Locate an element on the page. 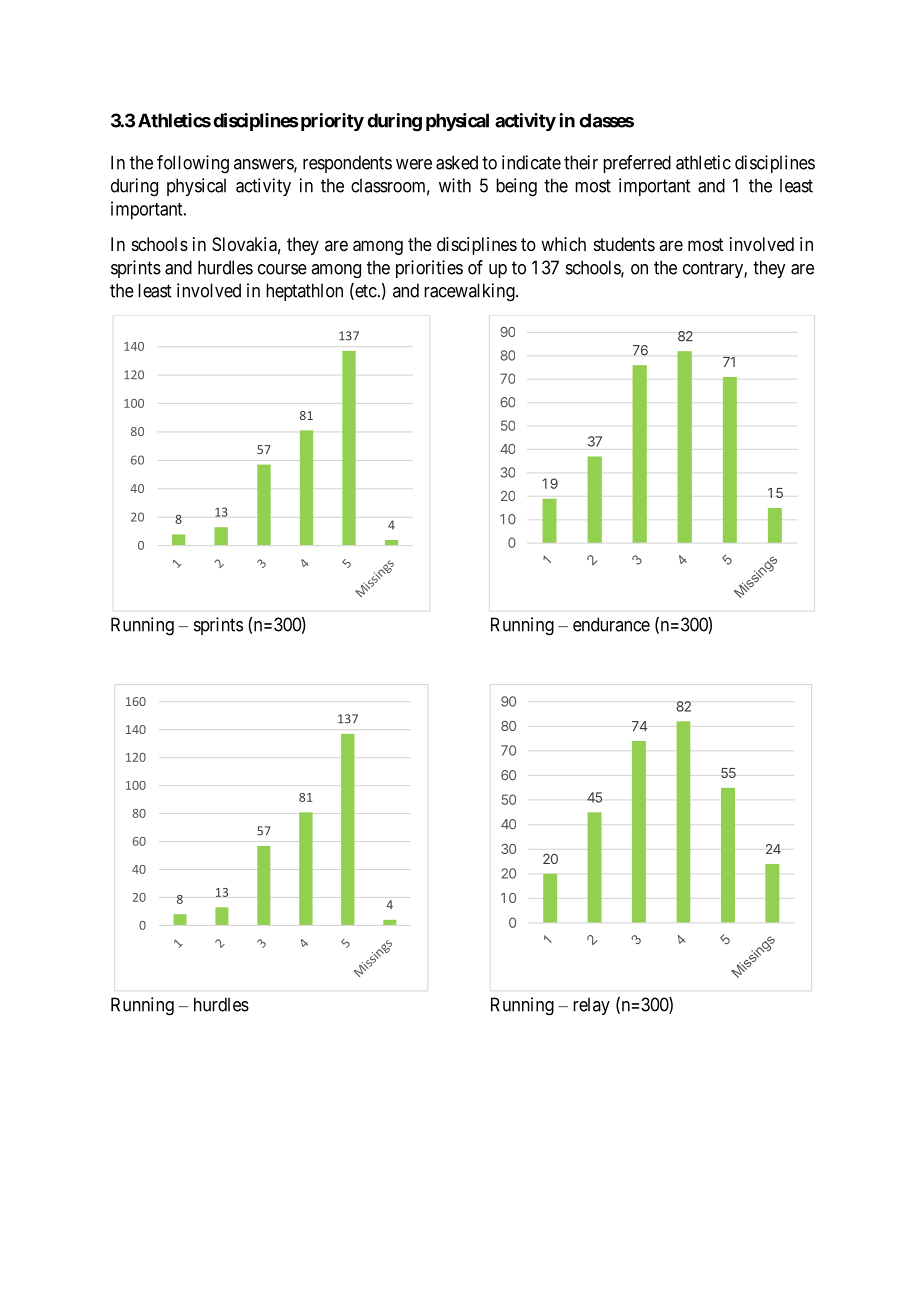  were is located at coordinates (414, 164).
